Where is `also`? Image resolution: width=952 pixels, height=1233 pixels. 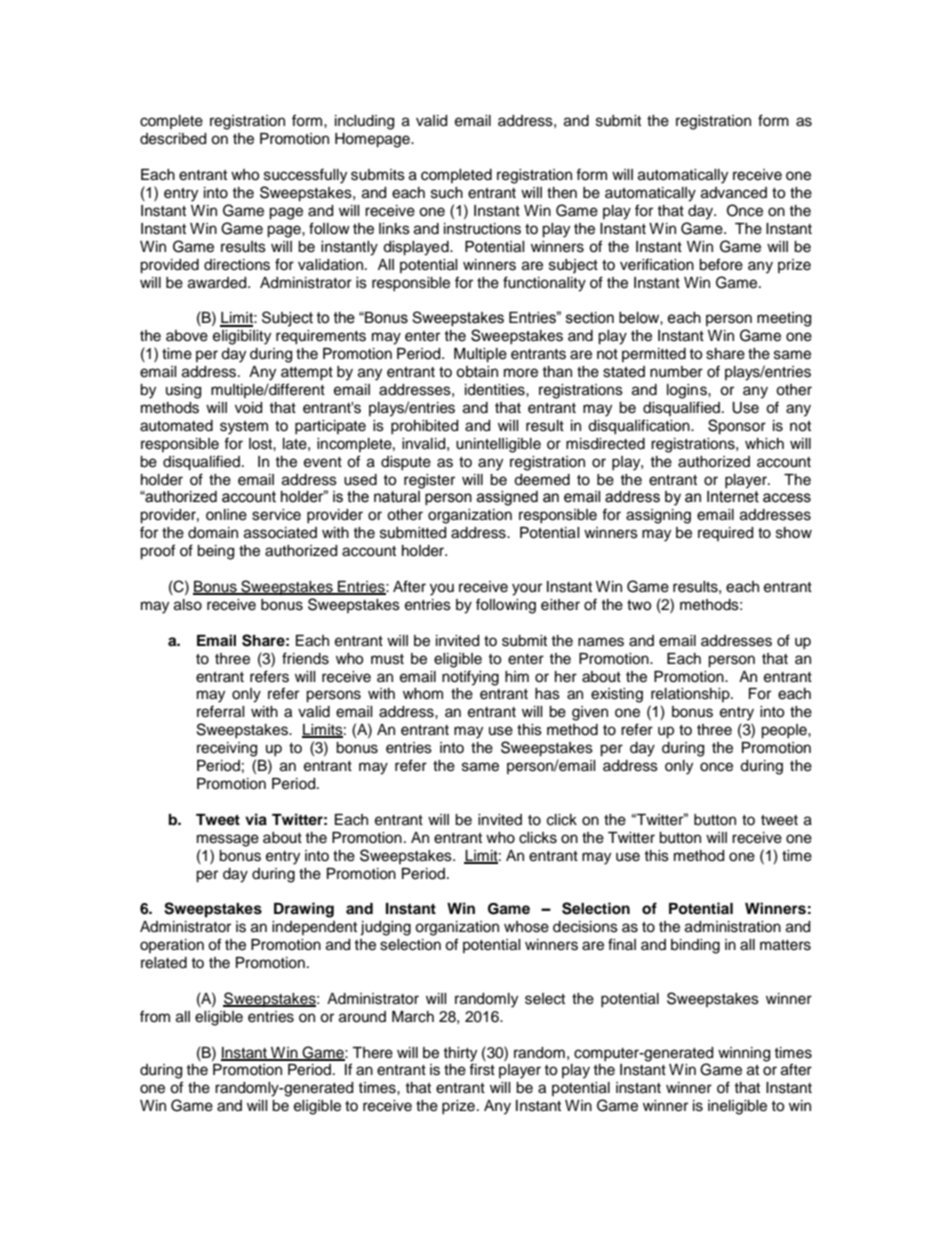
also is located at coordinates (188, 605).
